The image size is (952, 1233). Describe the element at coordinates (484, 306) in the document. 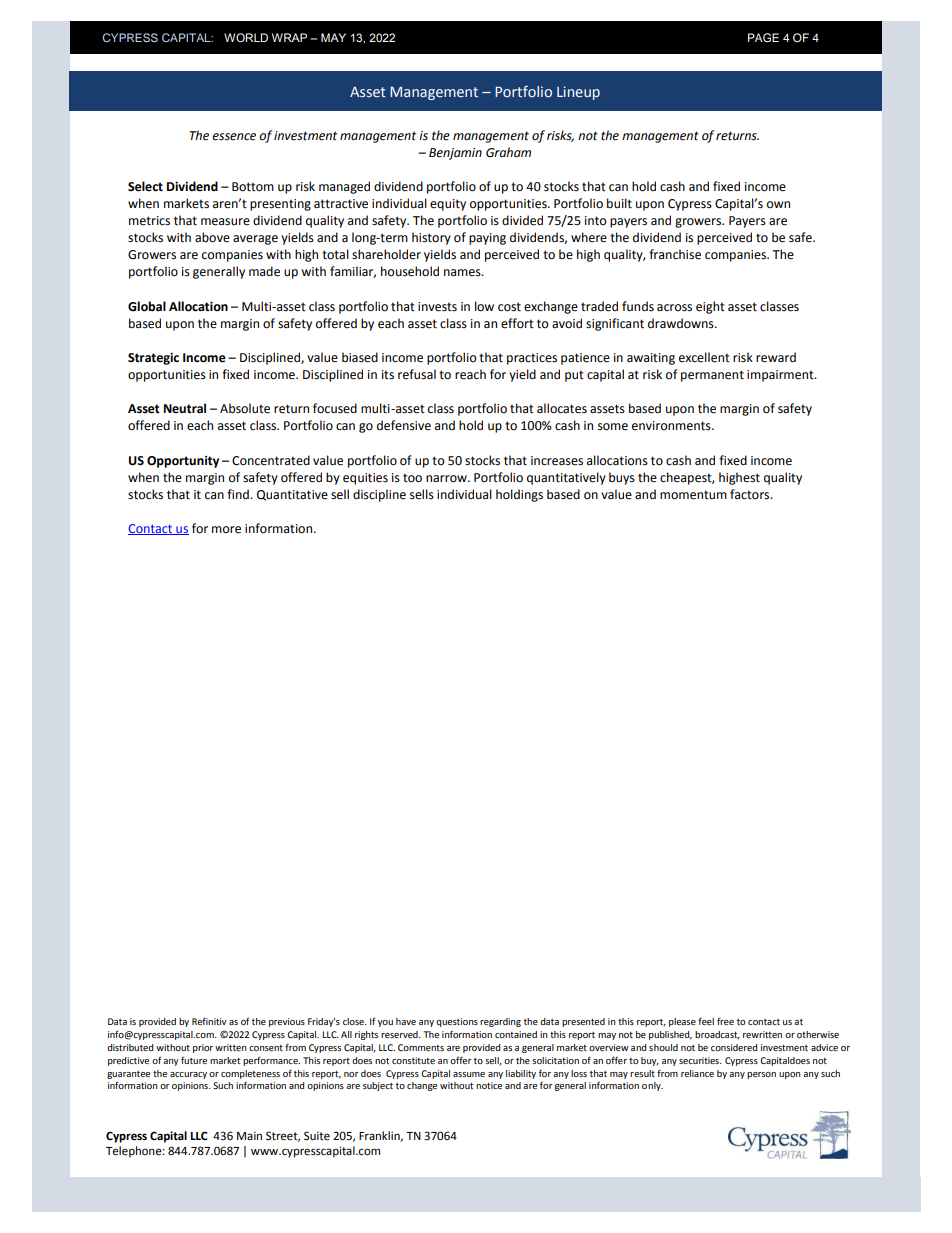

I see `low` at that location.
